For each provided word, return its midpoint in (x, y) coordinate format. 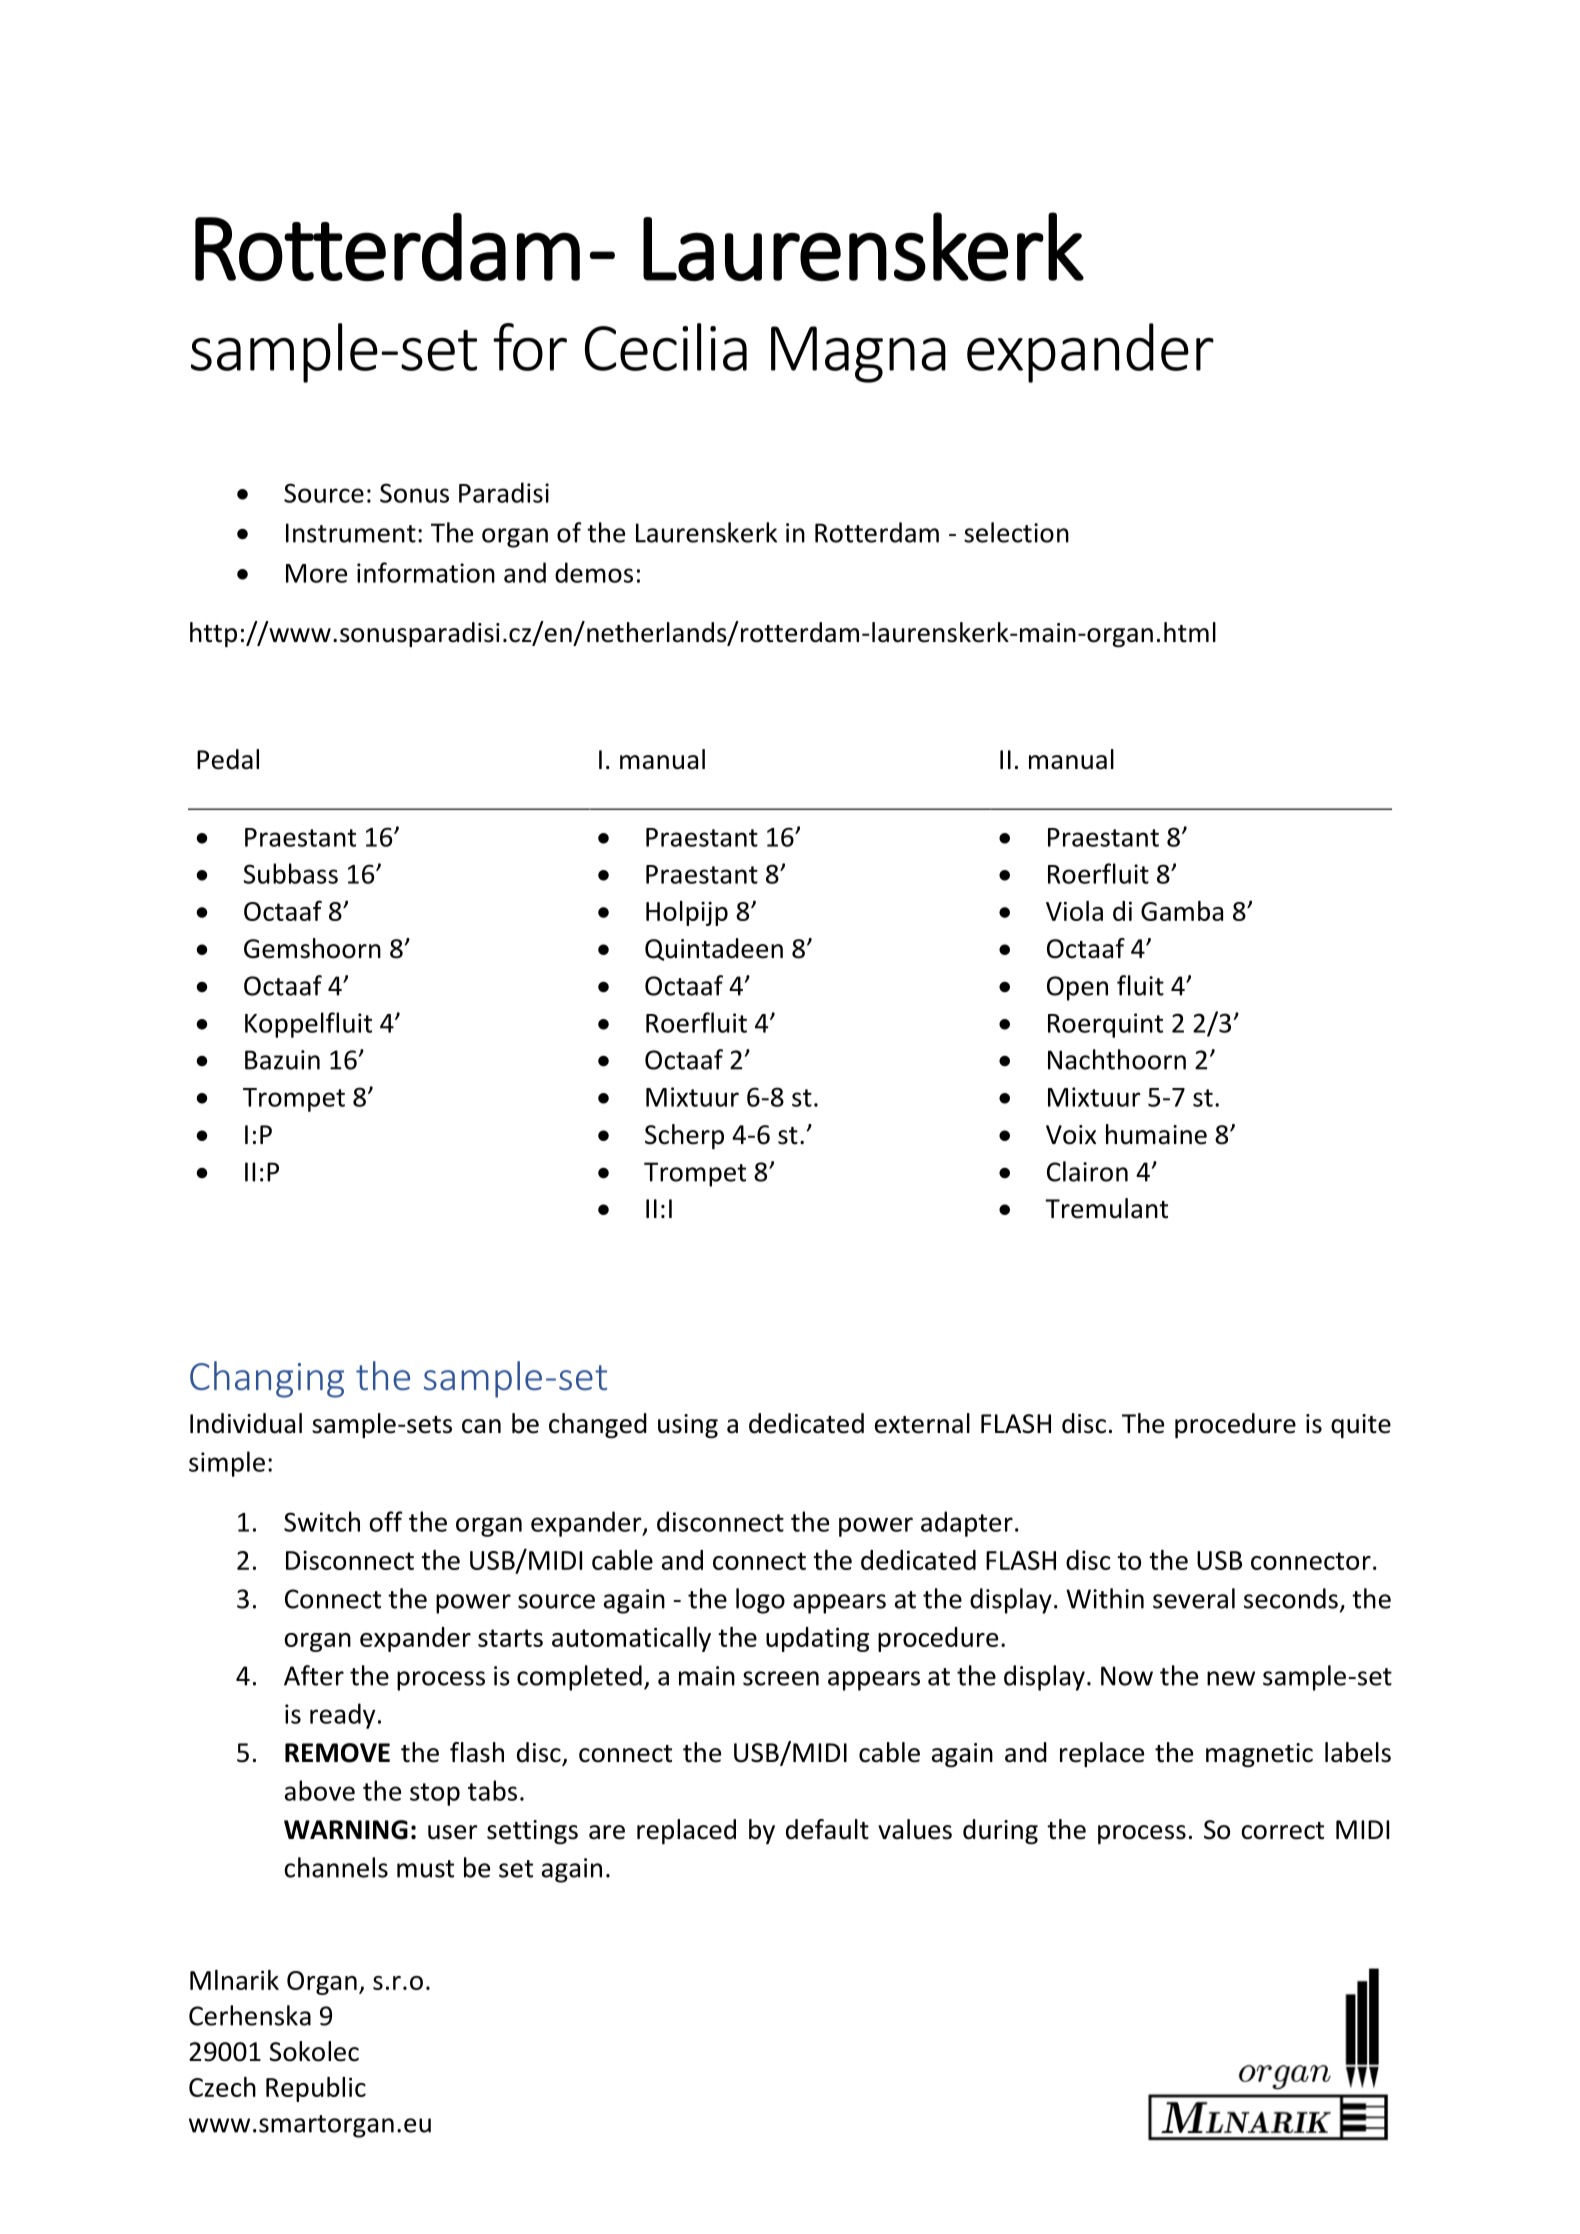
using (688, 1426)
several (1194, 1598)
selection (1016, 532)
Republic (316, 2089)
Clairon (1087, 1171)
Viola (1074, 911)
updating (817, 1639)
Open (1077, 988)
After (314, 1675)
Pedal (228, 759)
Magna (858, 354)
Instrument (351, 533)
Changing (267, 1379)
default (827, 1829)
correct (1282, 1831)
